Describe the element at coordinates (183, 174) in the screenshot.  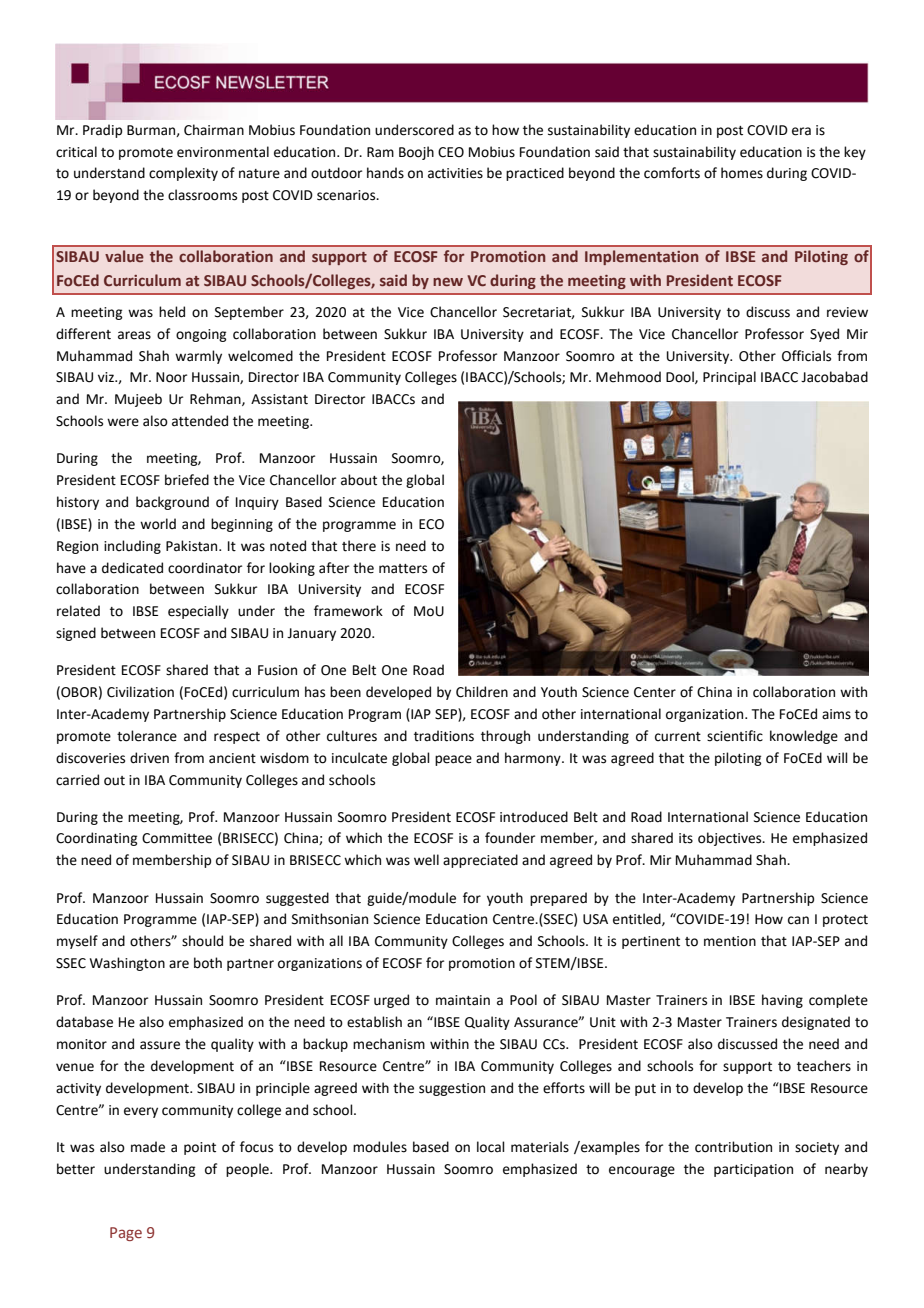
I see `complexity` at that location.
